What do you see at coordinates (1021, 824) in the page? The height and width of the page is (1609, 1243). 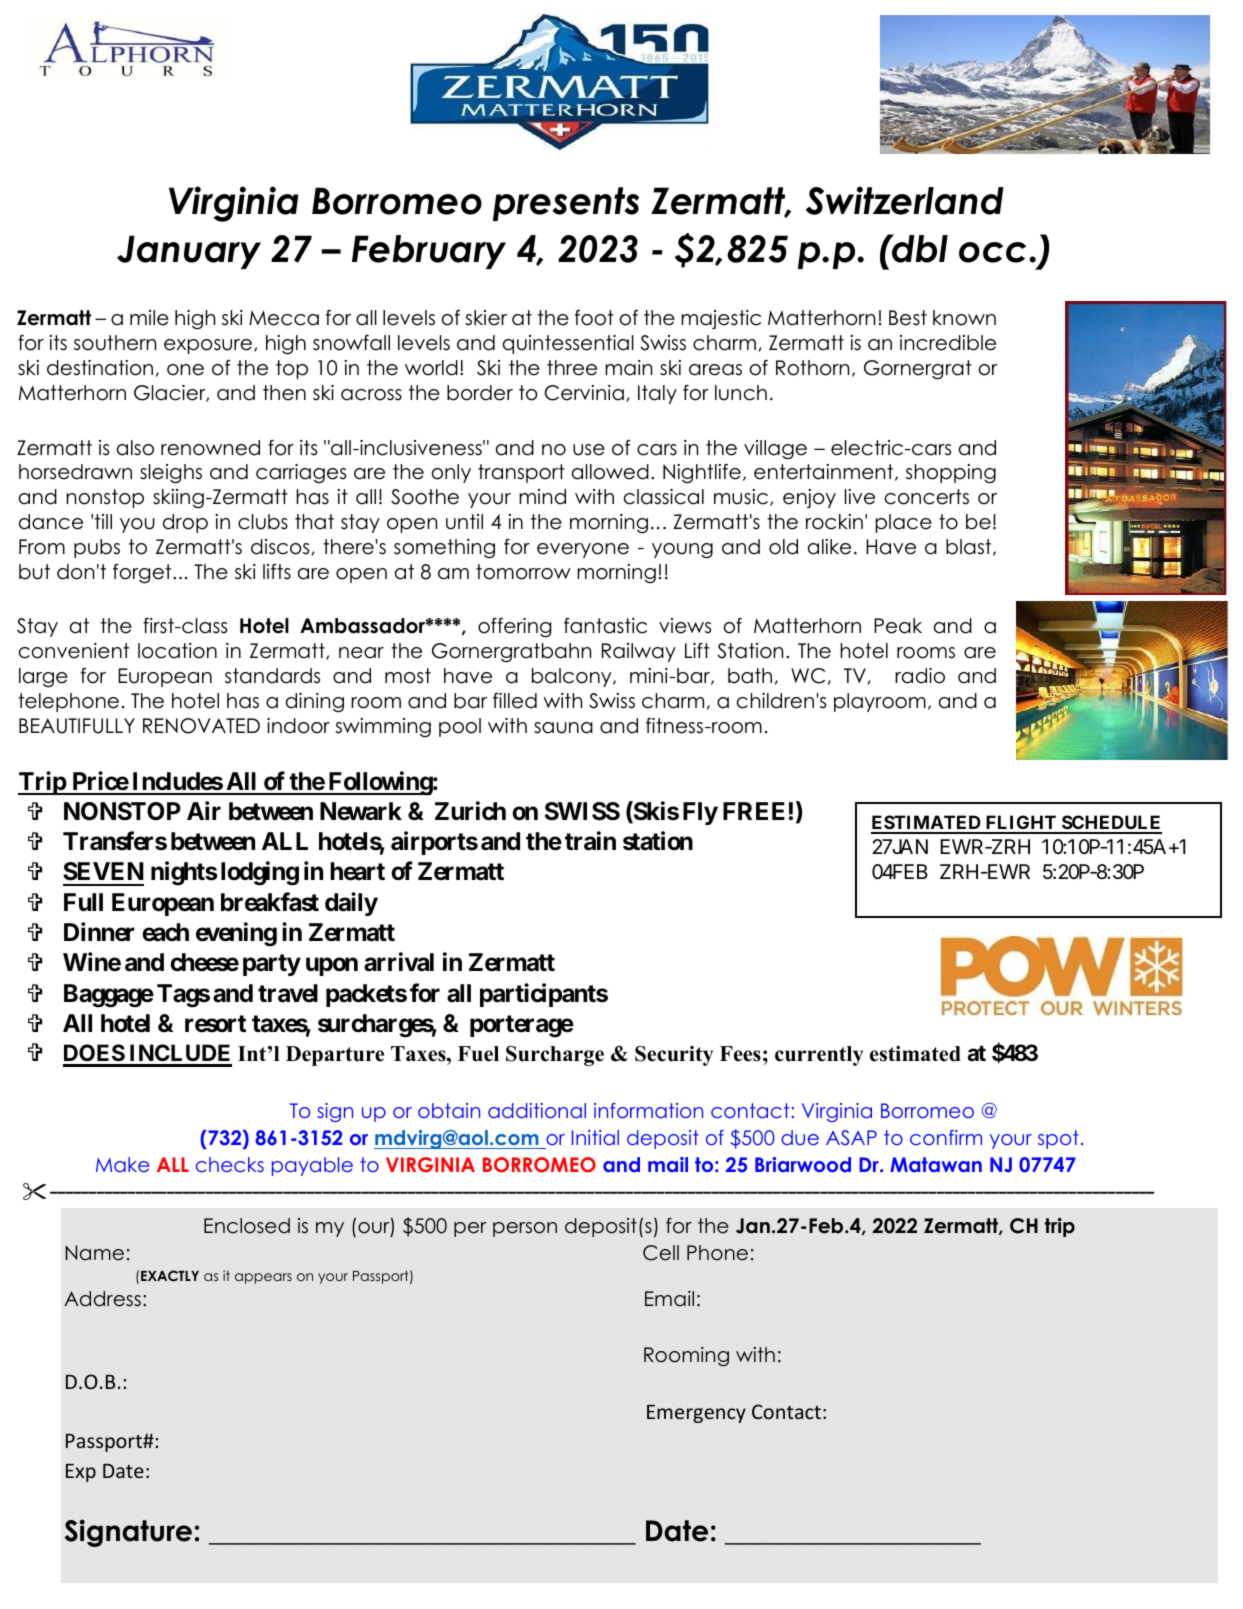 I see `FLIGHT` at bounding box center [1021, 824].
